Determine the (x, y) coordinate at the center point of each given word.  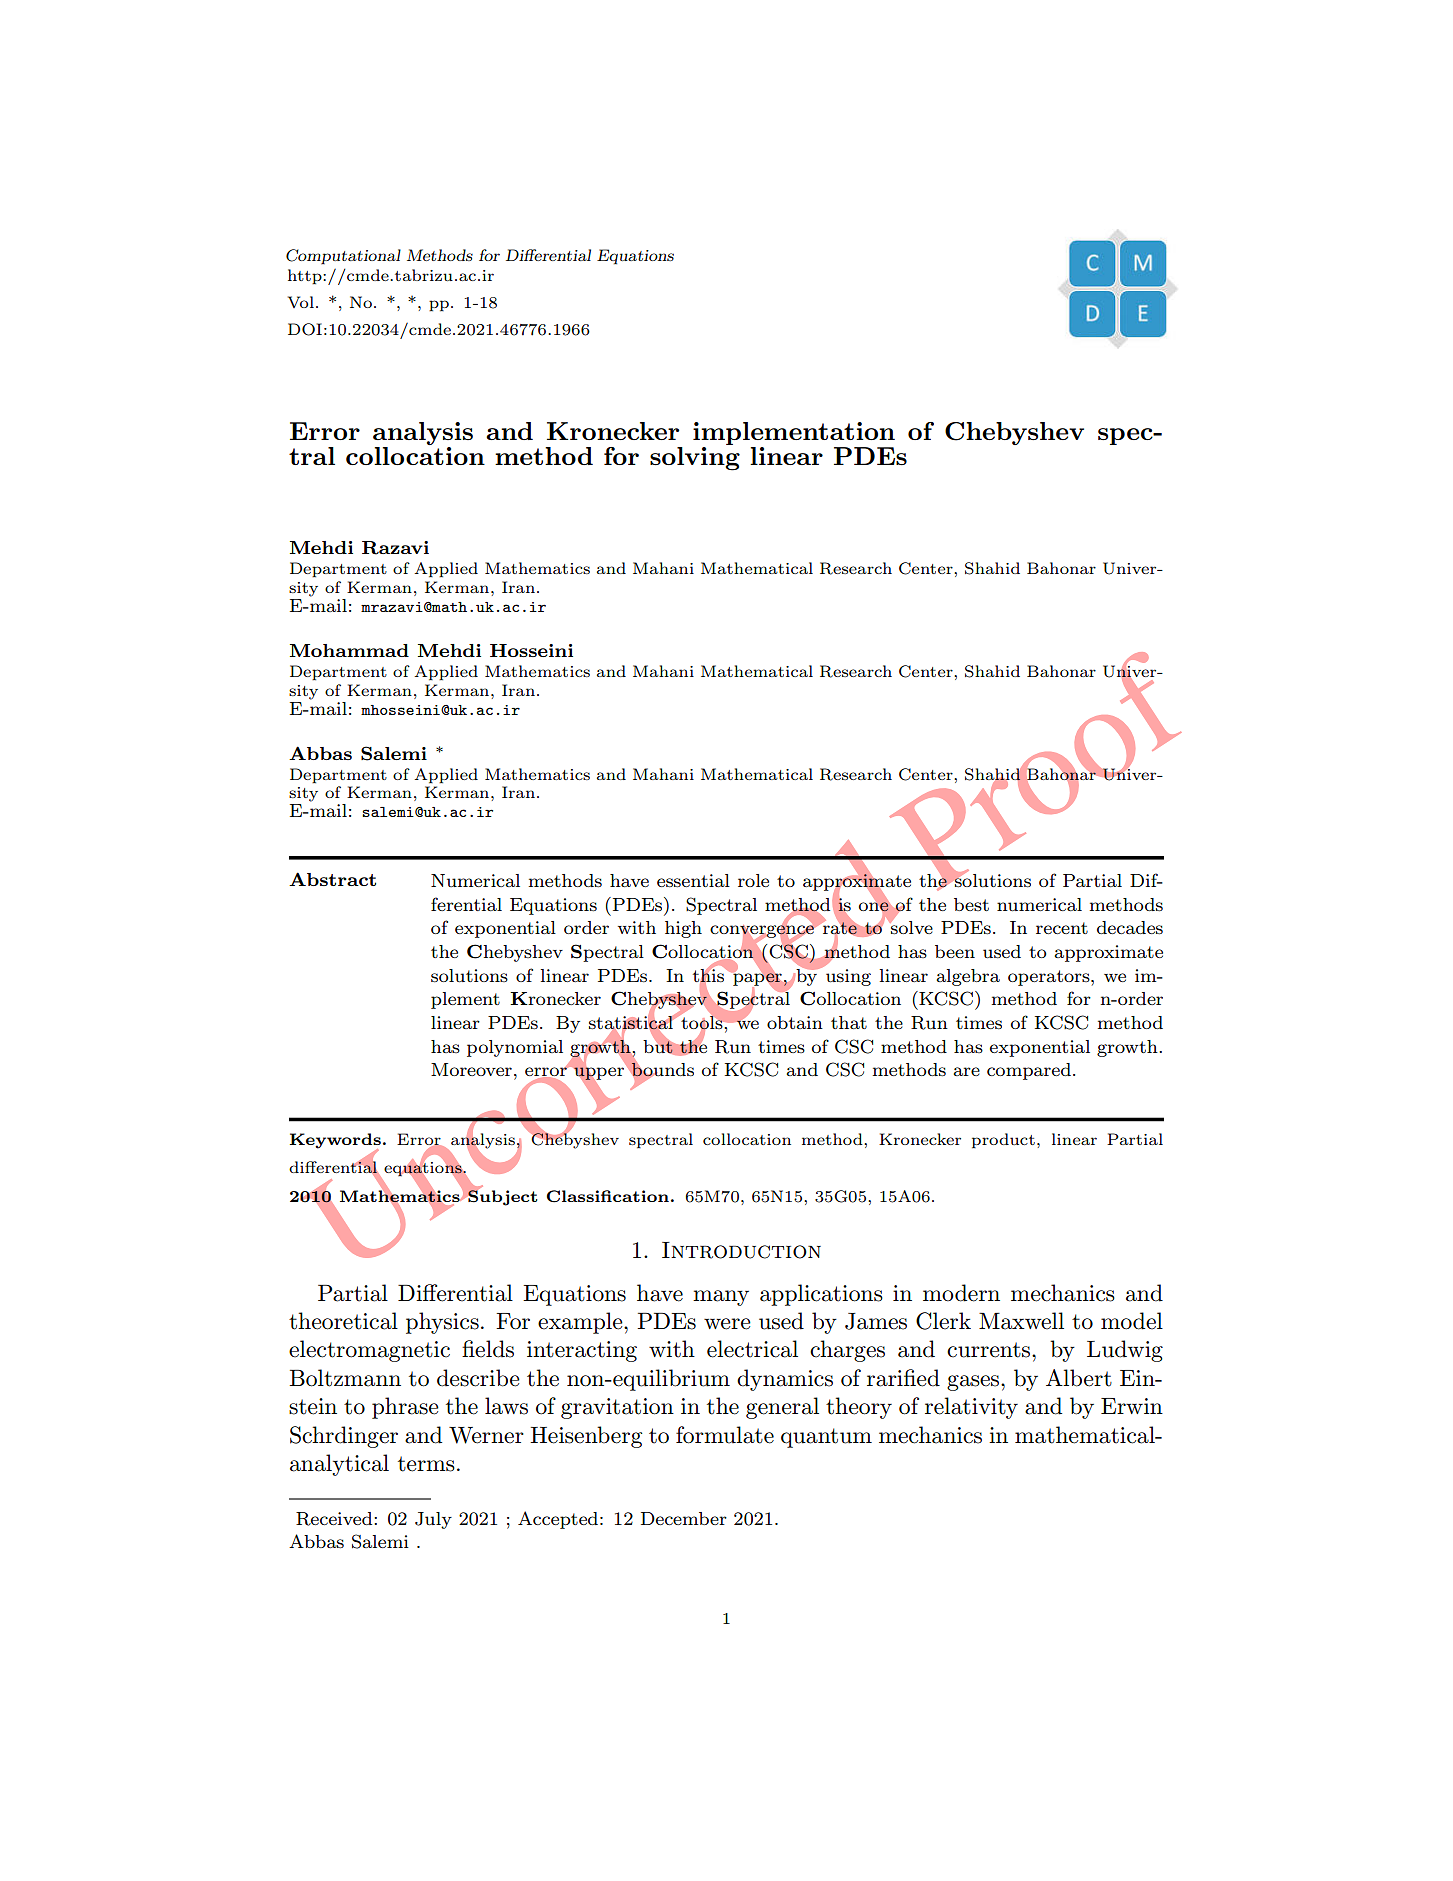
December (684, 1518)
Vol (301, 302)
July (433, 1520)
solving (695, 459)
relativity (971, 1408)
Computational (343, 257)
